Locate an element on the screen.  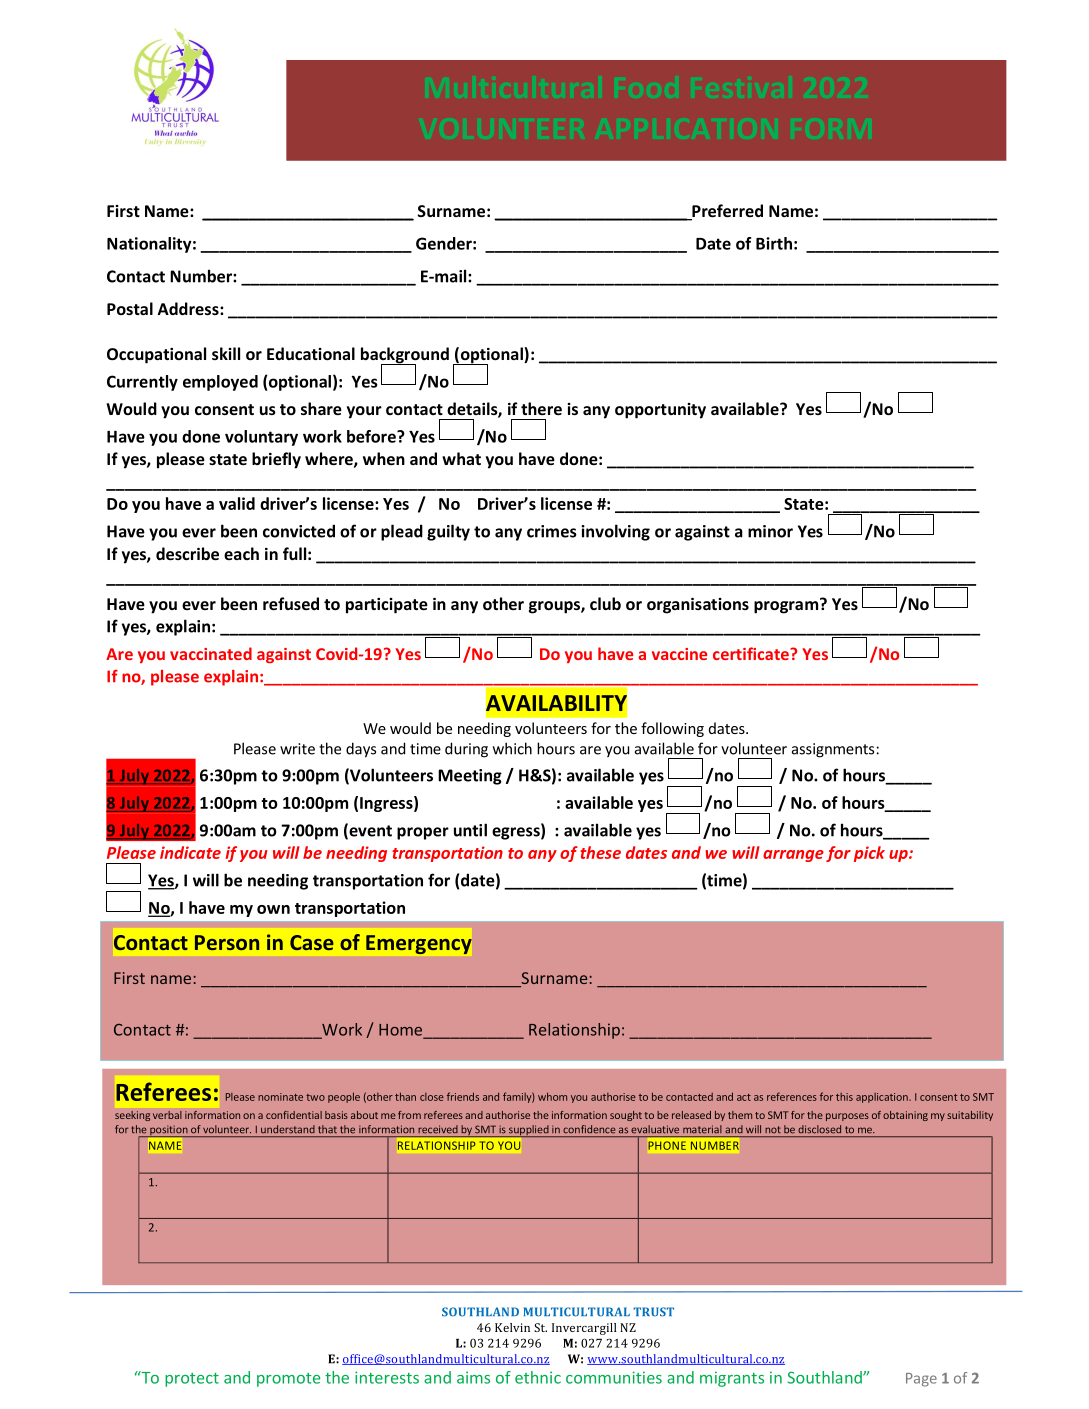
which is located at coordinates (512, 748).
